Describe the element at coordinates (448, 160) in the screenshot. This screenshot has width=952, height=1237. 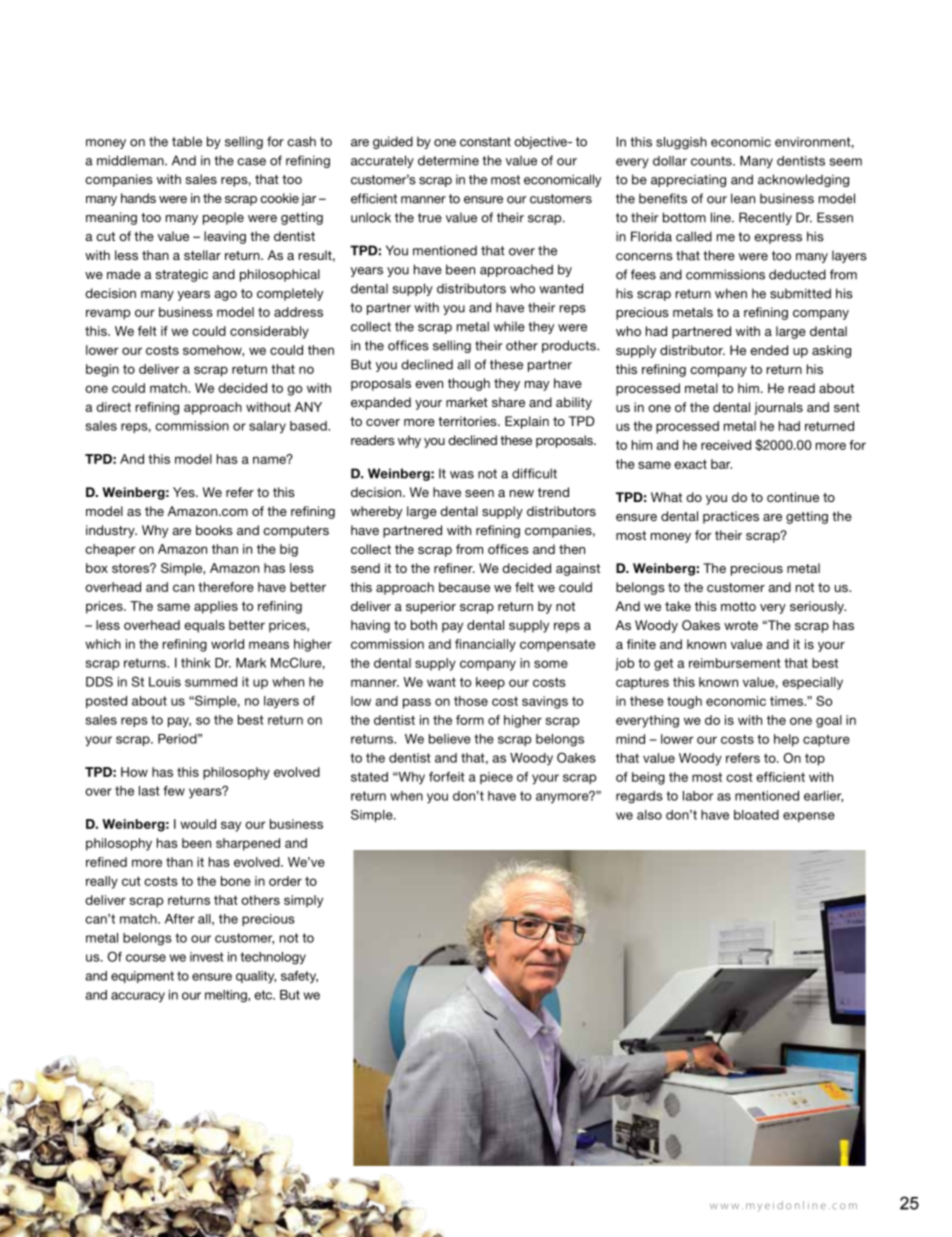
I see `determine` at that location.
